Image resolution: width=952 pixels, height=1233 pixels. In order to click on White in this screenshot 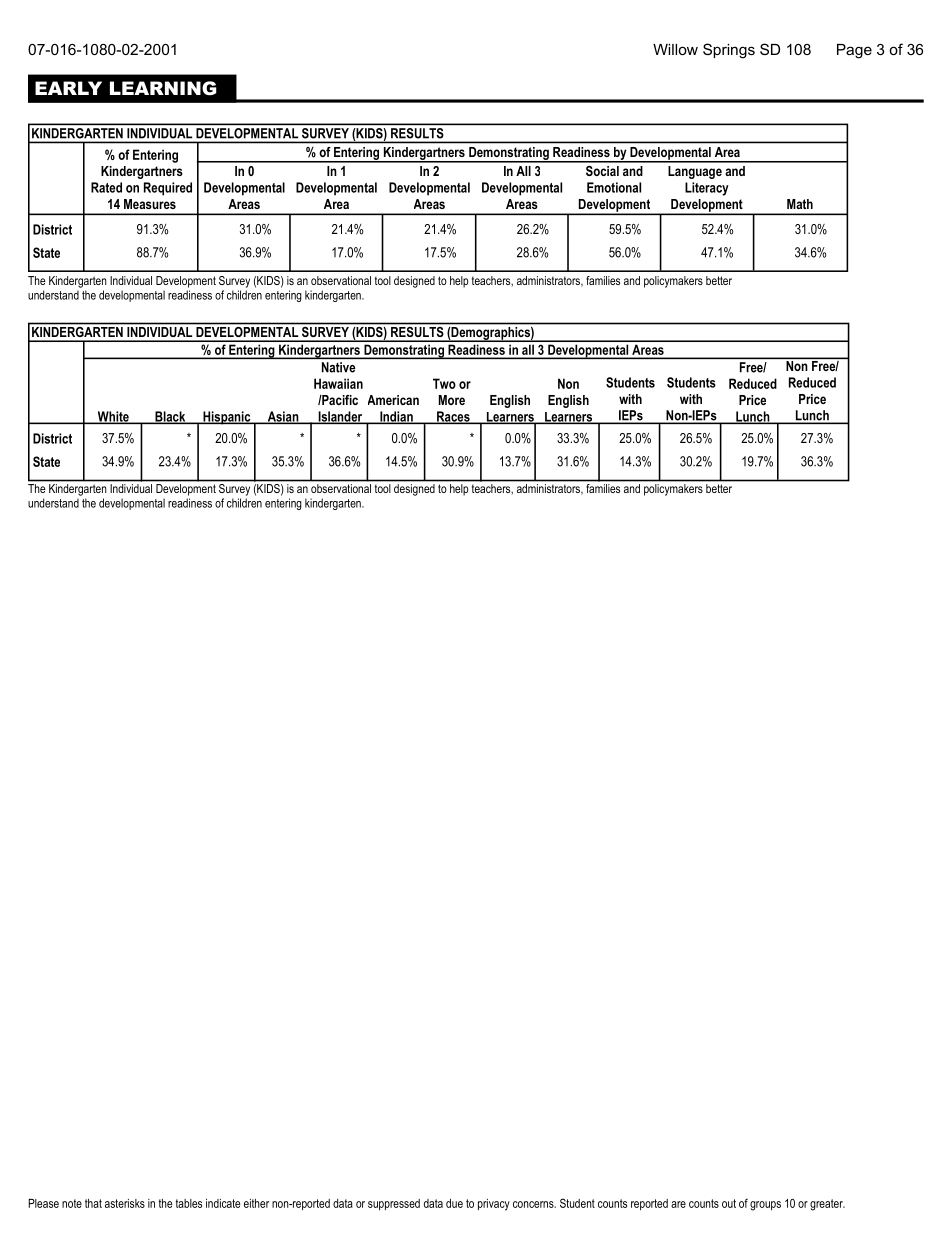, I will do `click(113, 417)`.
